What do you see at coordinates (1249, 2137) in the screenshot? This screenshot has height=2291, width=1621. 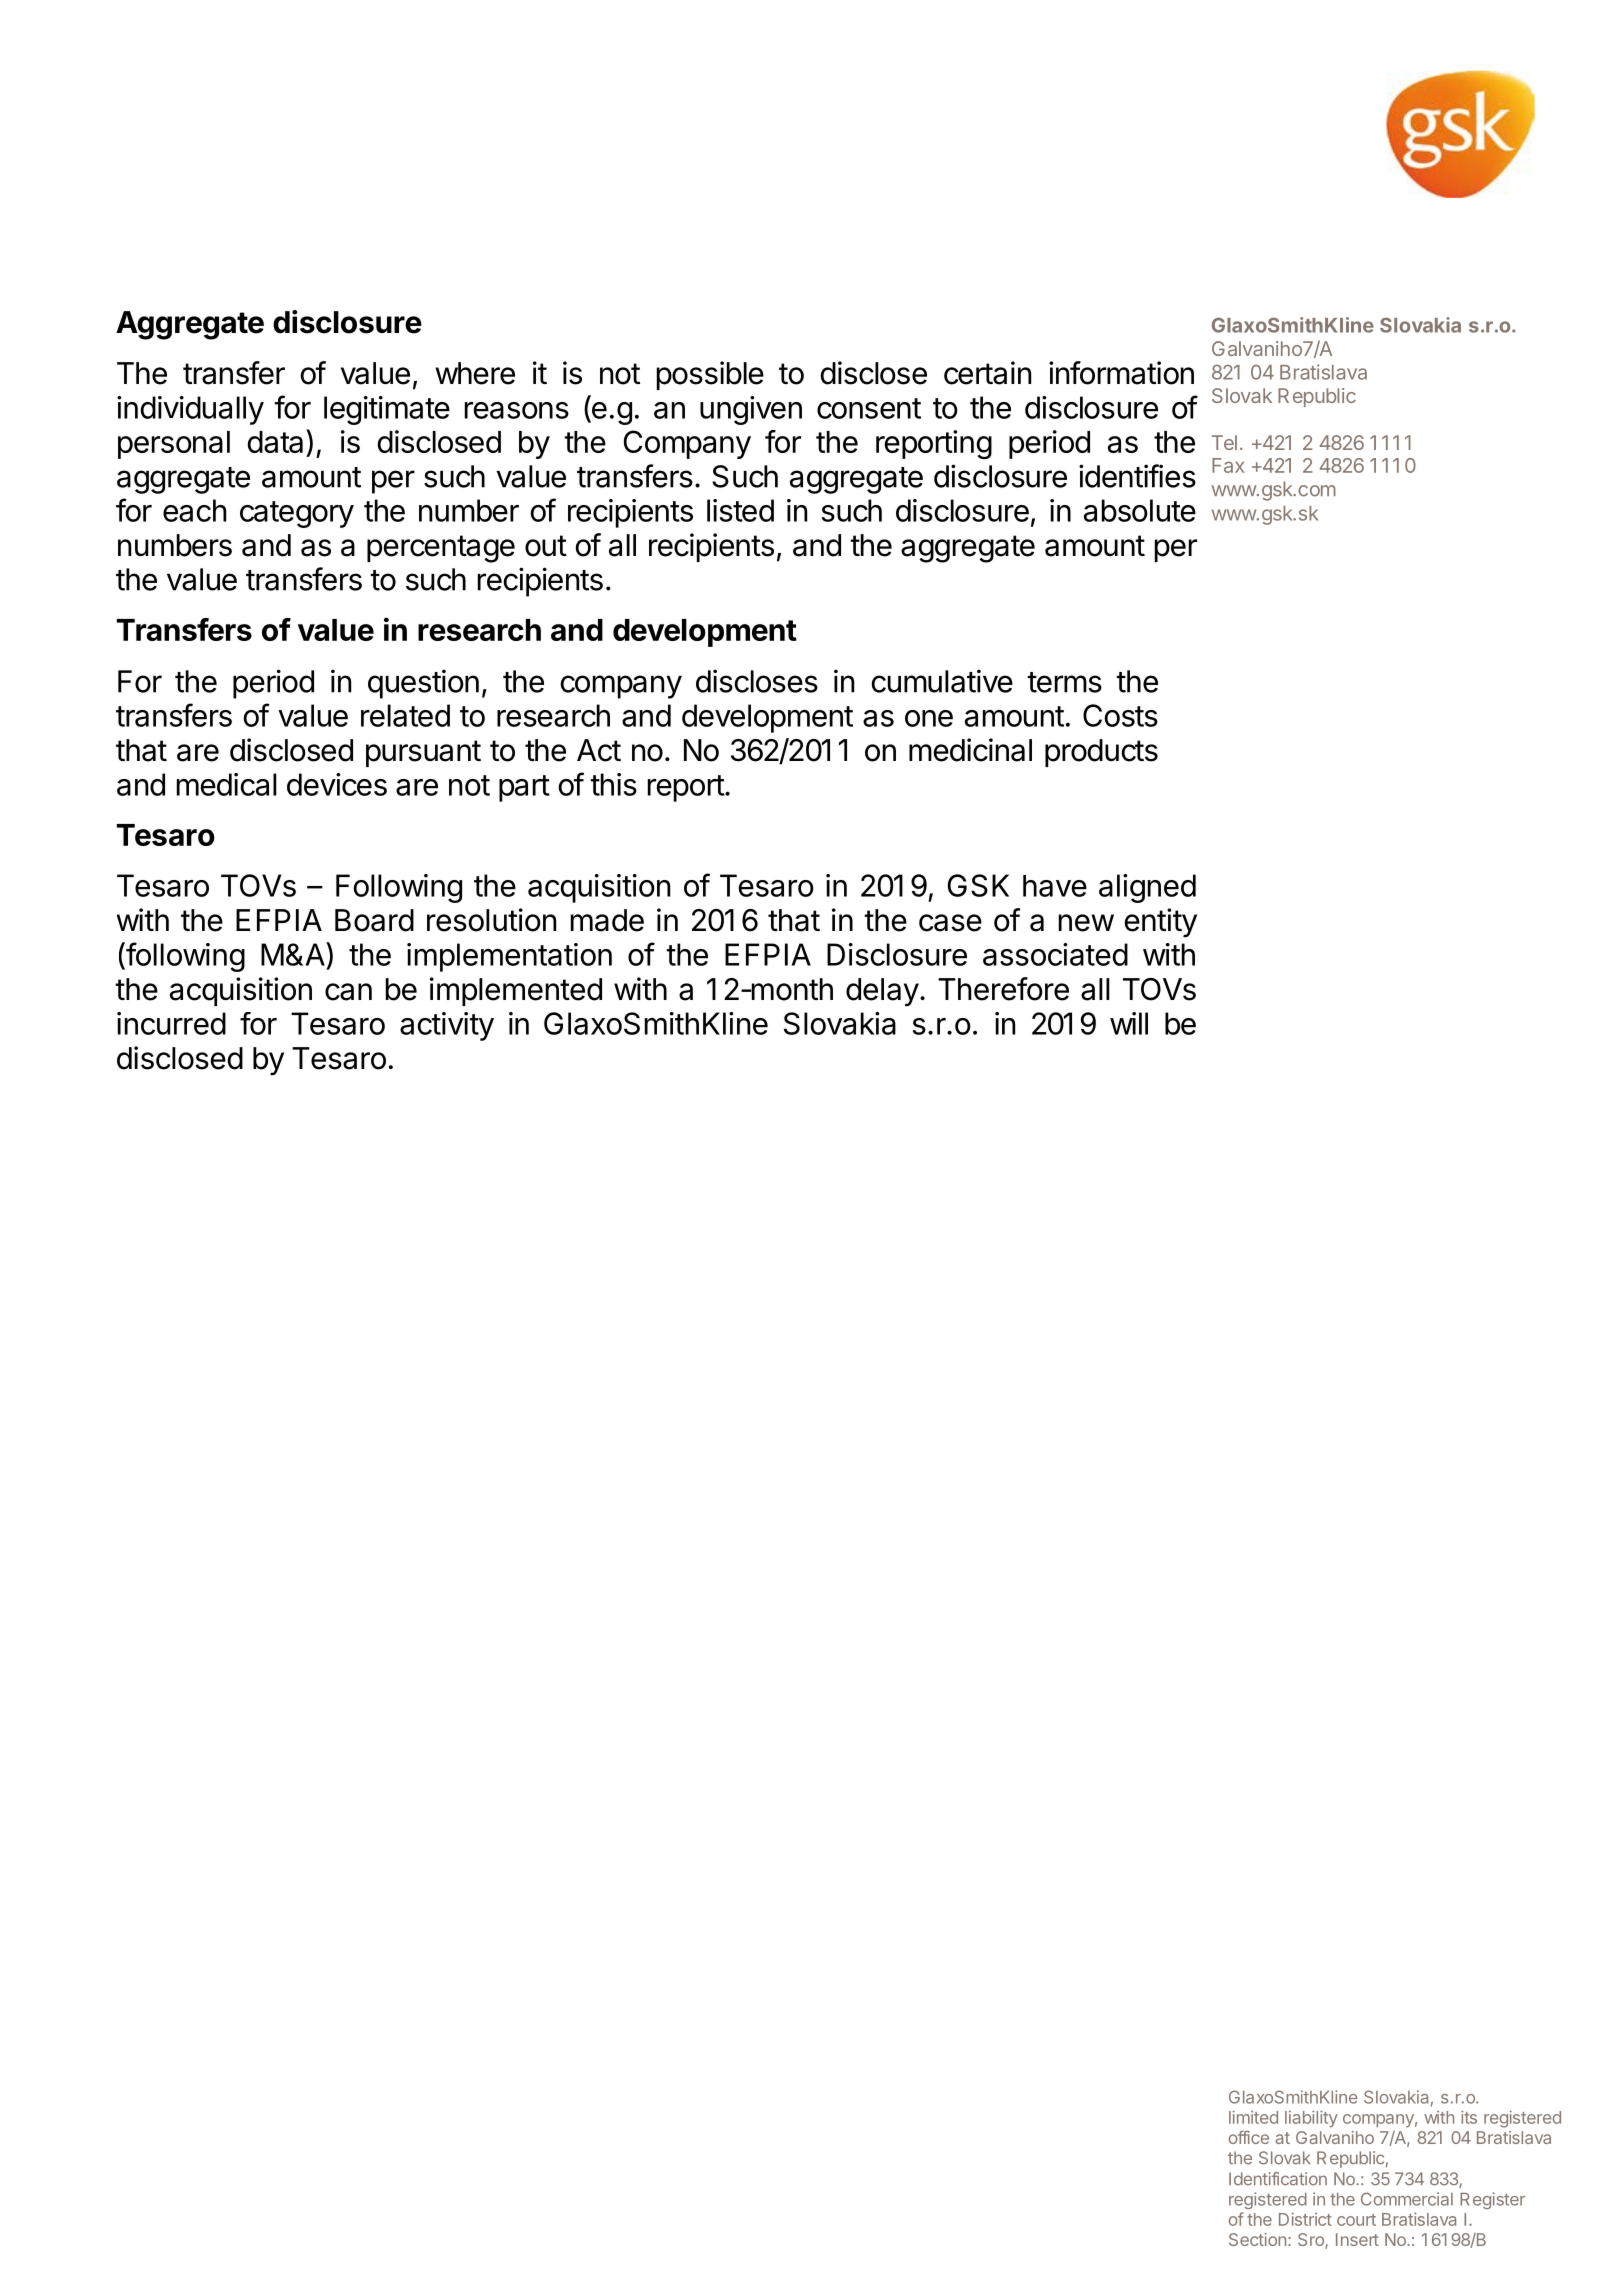 I see `office` at bounding box center [1249, 2137].
